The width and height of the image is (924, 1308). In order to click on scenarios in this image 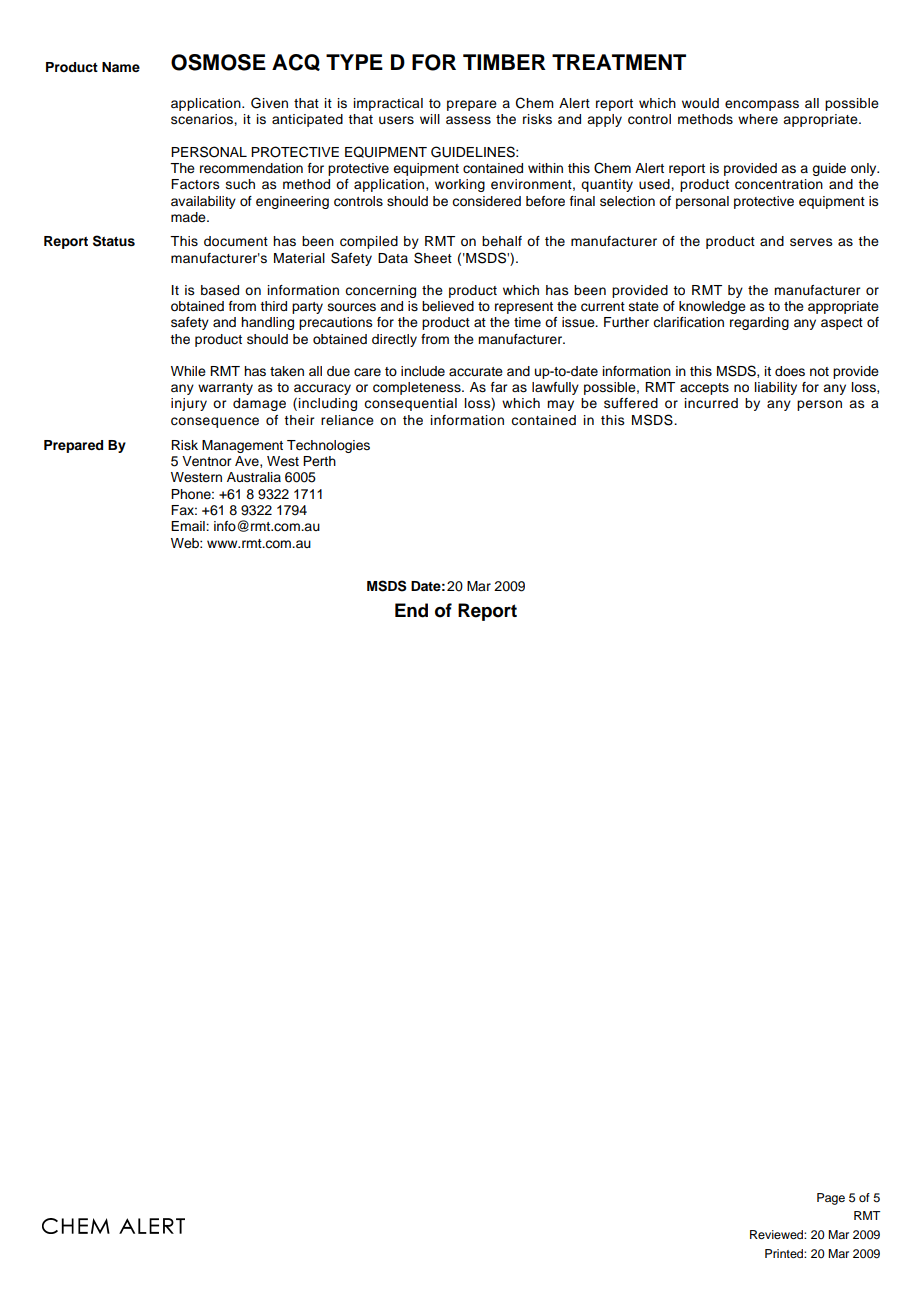, I will do `click(203, 119)`.
